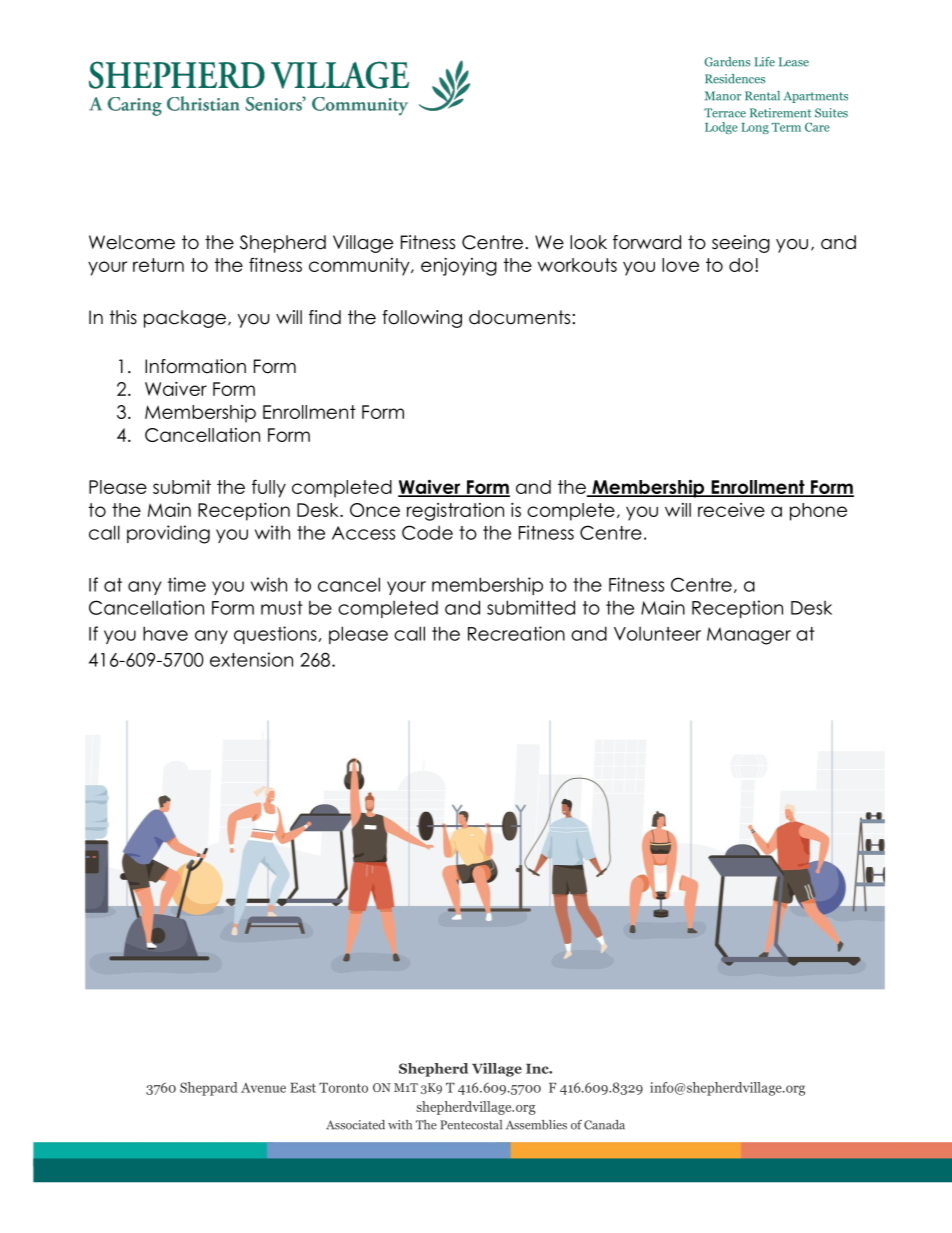 Image resolution: width=952 pixels, height=1233 pixels. I want to click on Rental, so click(762, 96).
